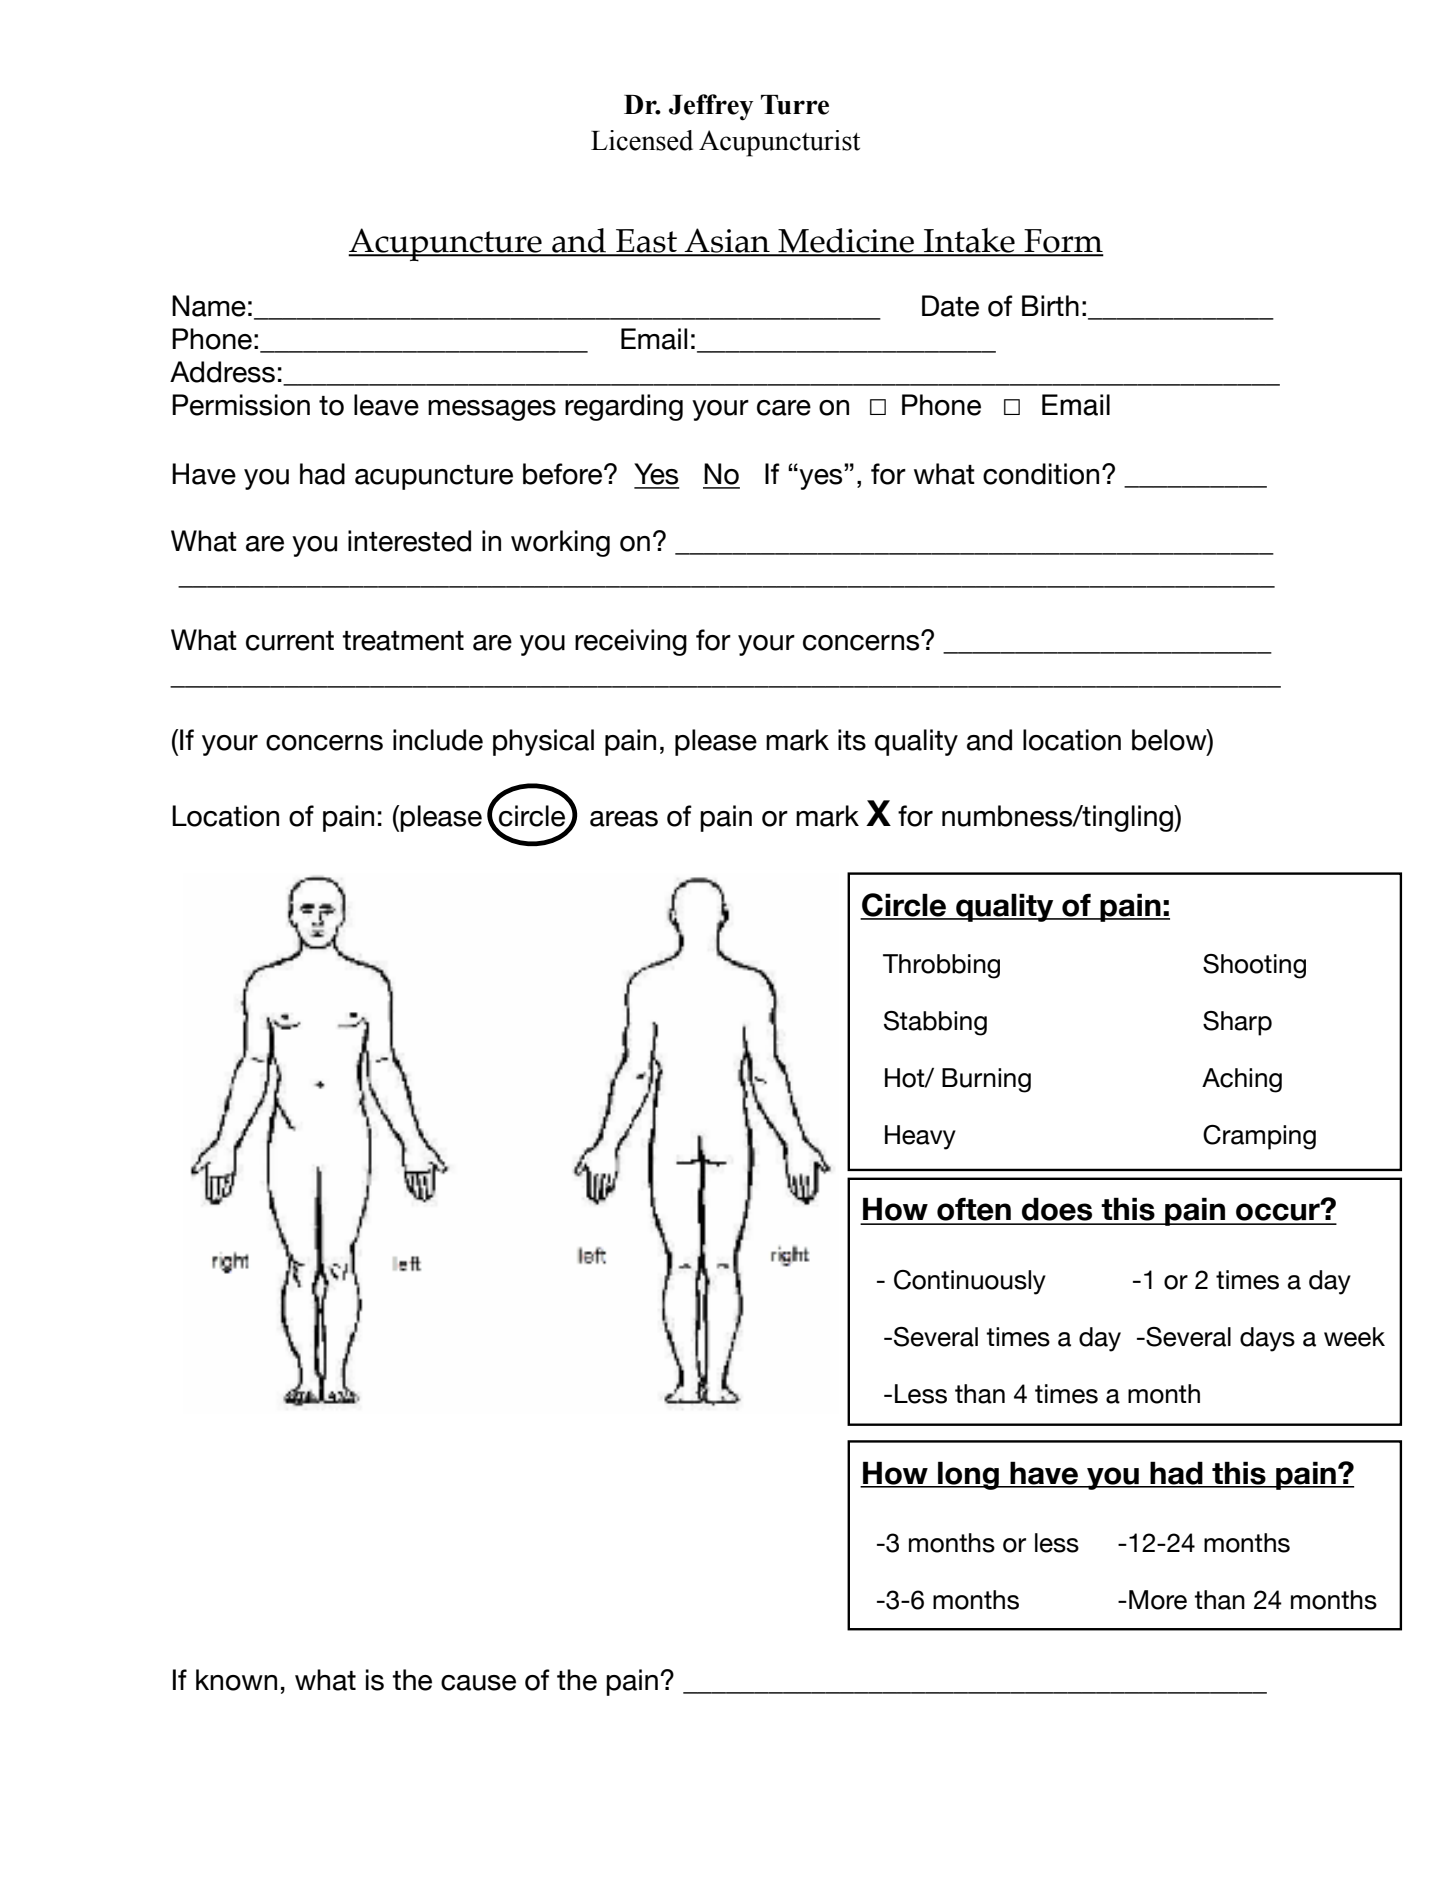 The width and height of the image is (1452, 1880). I want to click on Shooting, so click(1254, 966).
